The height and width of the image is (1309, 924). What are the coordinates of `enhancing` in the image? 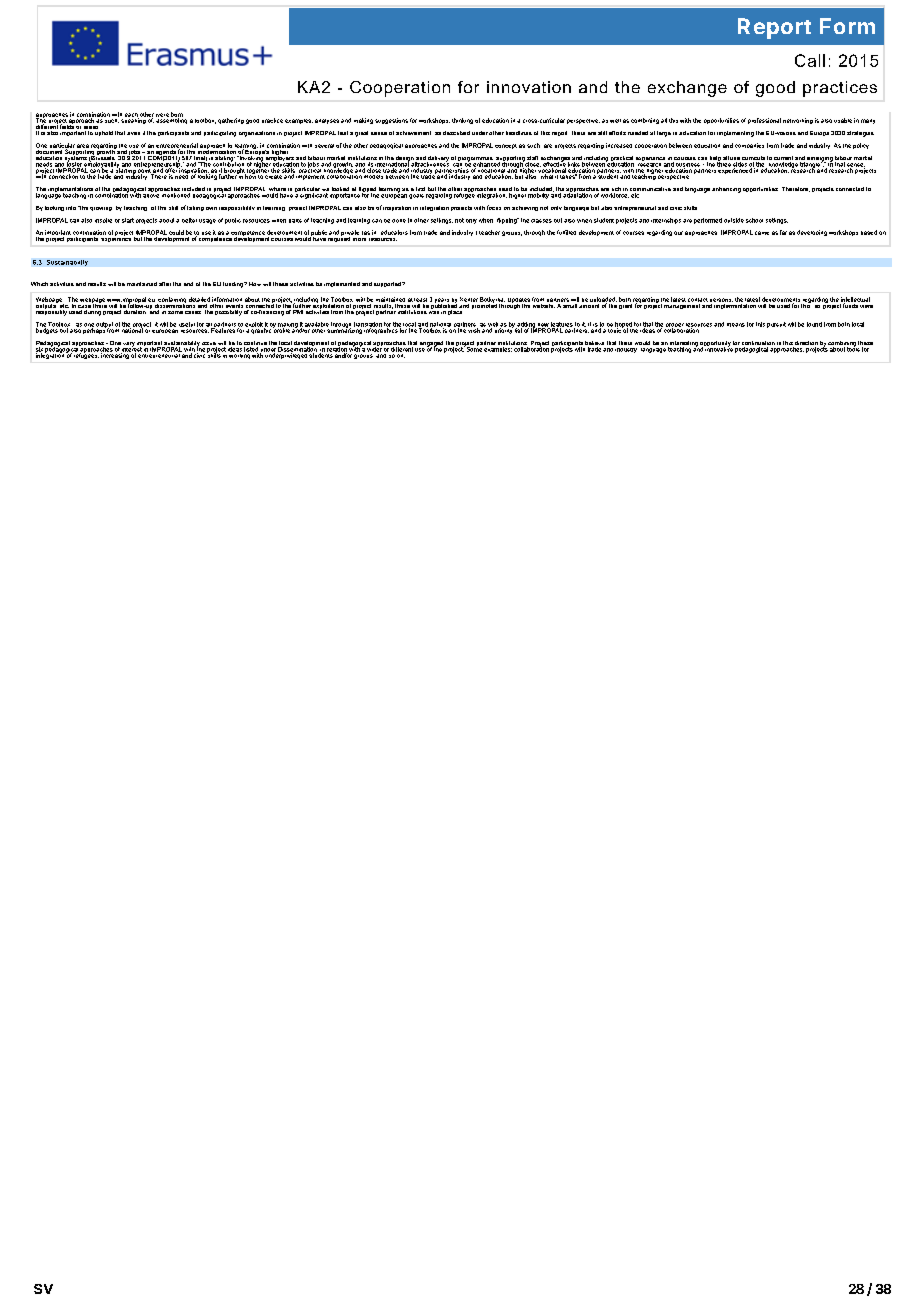 It's located at (726, 190).
